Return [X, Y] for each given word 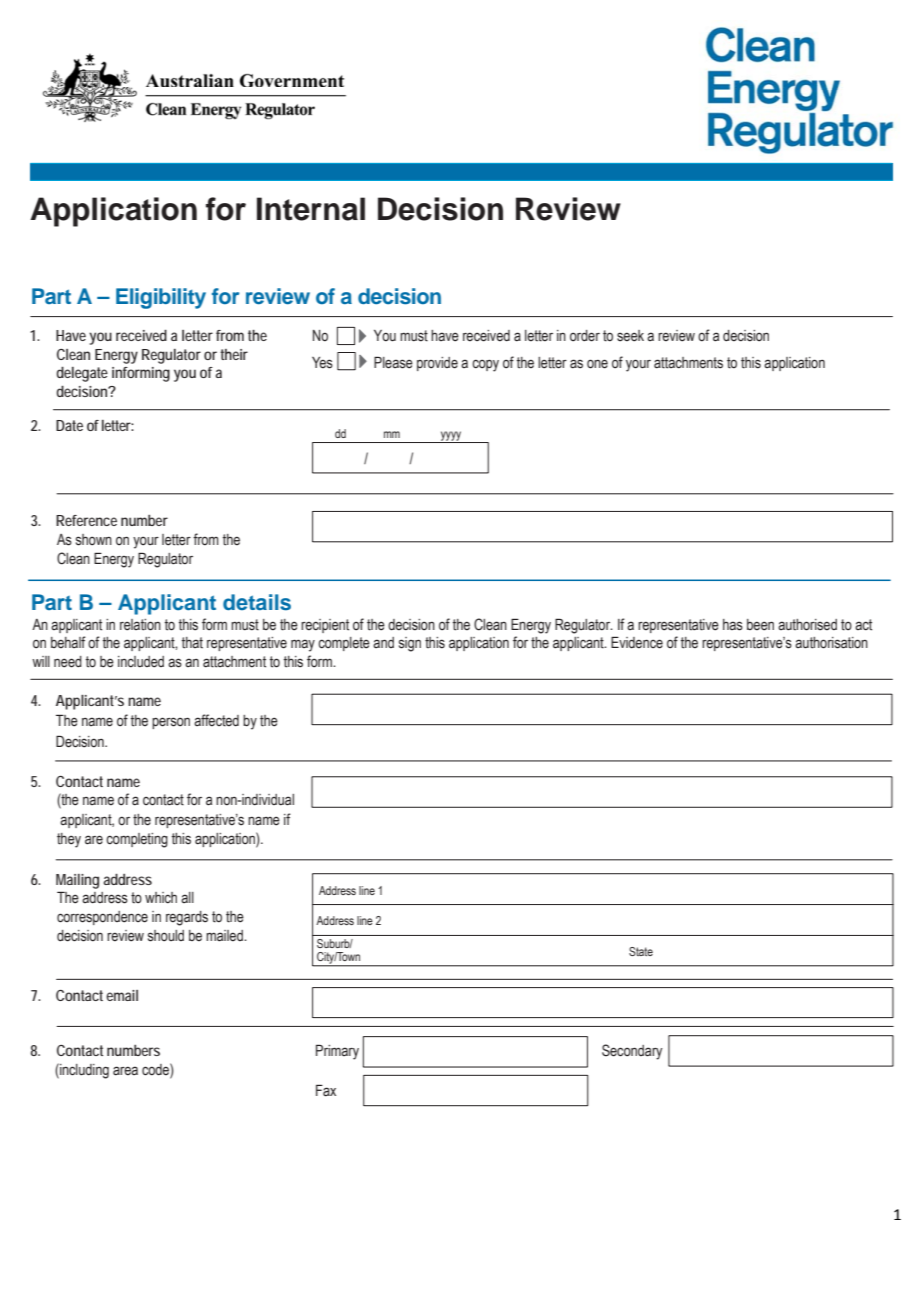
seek [630, 336]
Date [69, 425]
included [141, 662]
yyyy [451, 437]
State [641, 951]
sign [410, 644]
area [125, 1071]
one [597, 364]
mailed [225, 936]
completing [137, 840]
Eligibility [161, 298]
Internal [311, 209]
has [733, 625]
